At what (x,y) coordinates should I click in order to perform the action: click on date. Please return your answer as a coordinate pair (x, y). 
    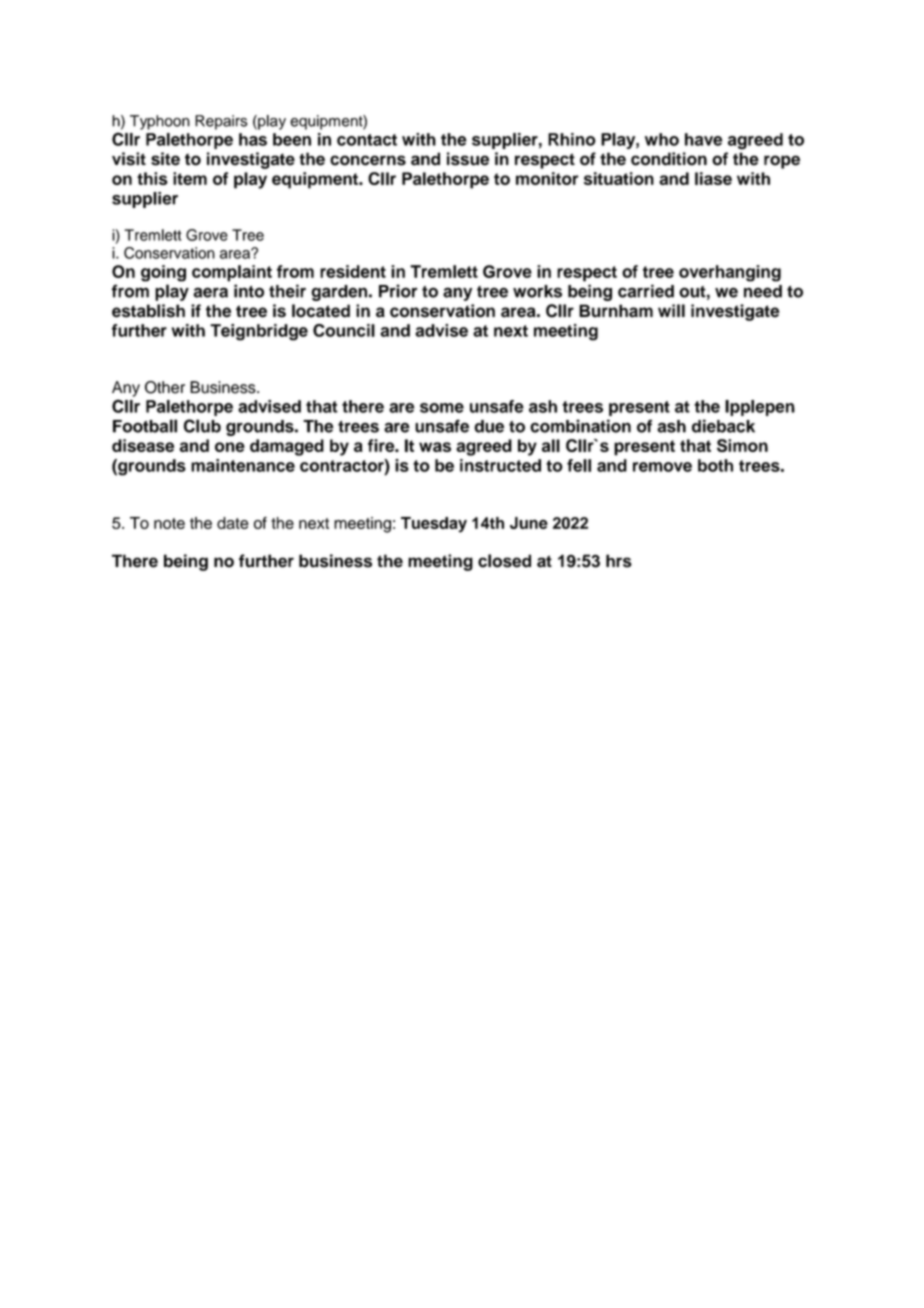
    Looking at the image, I should click on (233, 523).
